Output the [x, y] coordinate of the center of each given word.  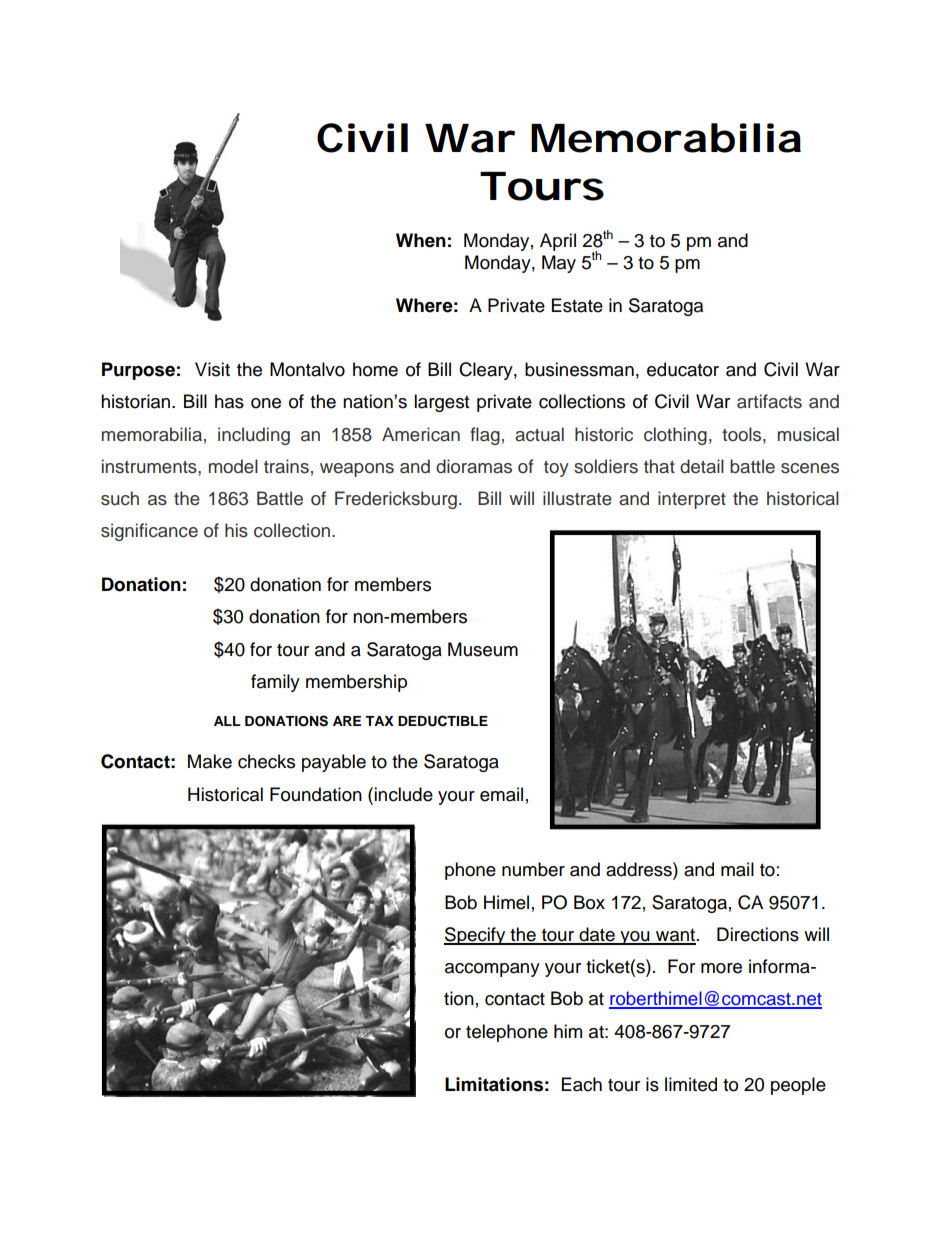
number [533, 869]
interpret [692, 500]
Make [210, 761]
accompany [492, 970]
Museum [483, 649]
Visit [212, 369]
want [675, 936]
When [421, 240]
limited [691, 1084]
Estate [577, 305]
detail [702, 466]
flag [485, 436]
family [275, 683]
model [233, 466]
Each [582, 1084]
